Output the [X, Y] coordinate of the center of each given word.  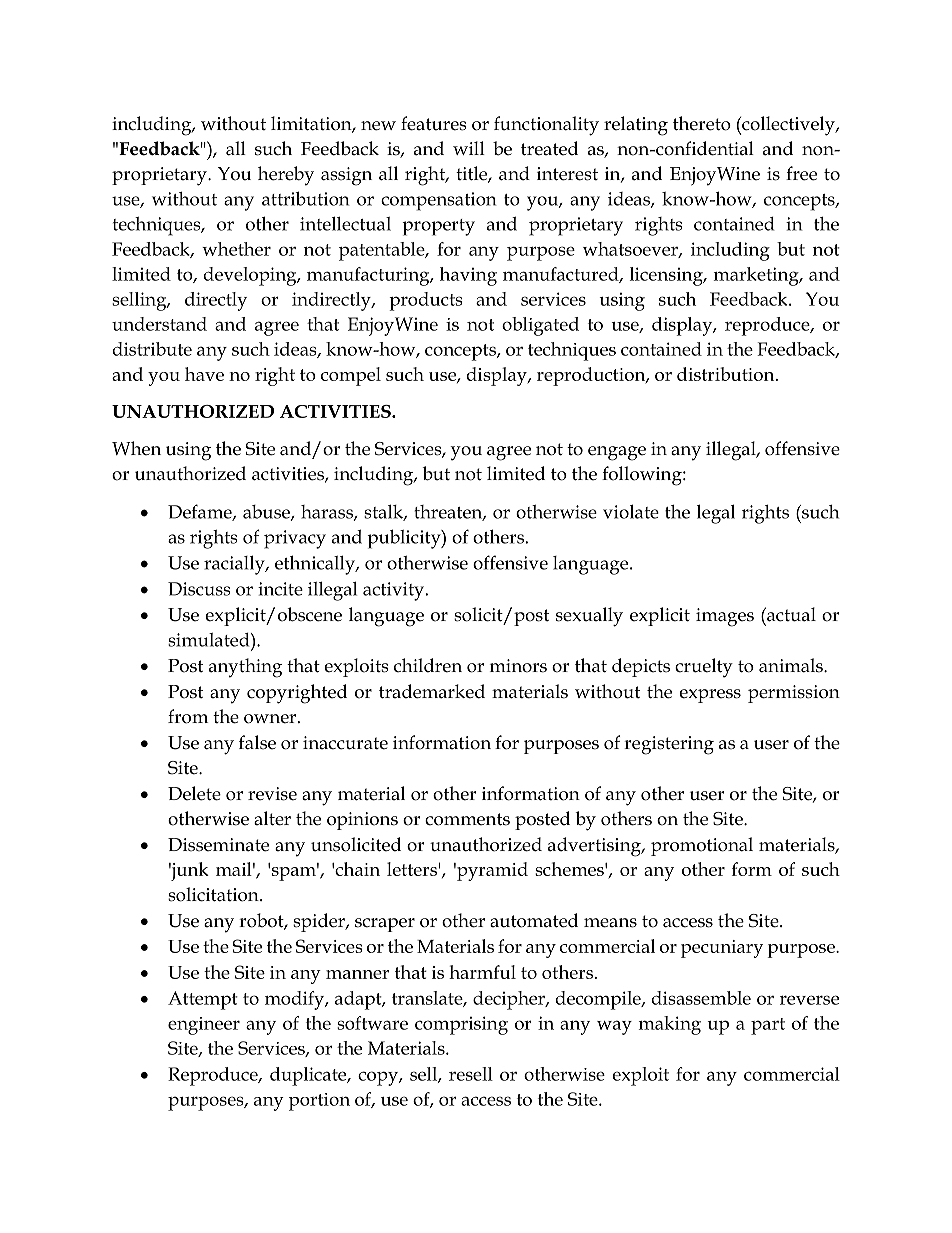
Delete [194, 793]
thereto [702, 123]
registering [669, 745]
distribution [727, 374]
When [136, 448]
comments [467, 819]
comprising [461, 1025]
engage [617, 453]
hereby [286, 176]
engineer [204, 1026]
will [469, 148]
